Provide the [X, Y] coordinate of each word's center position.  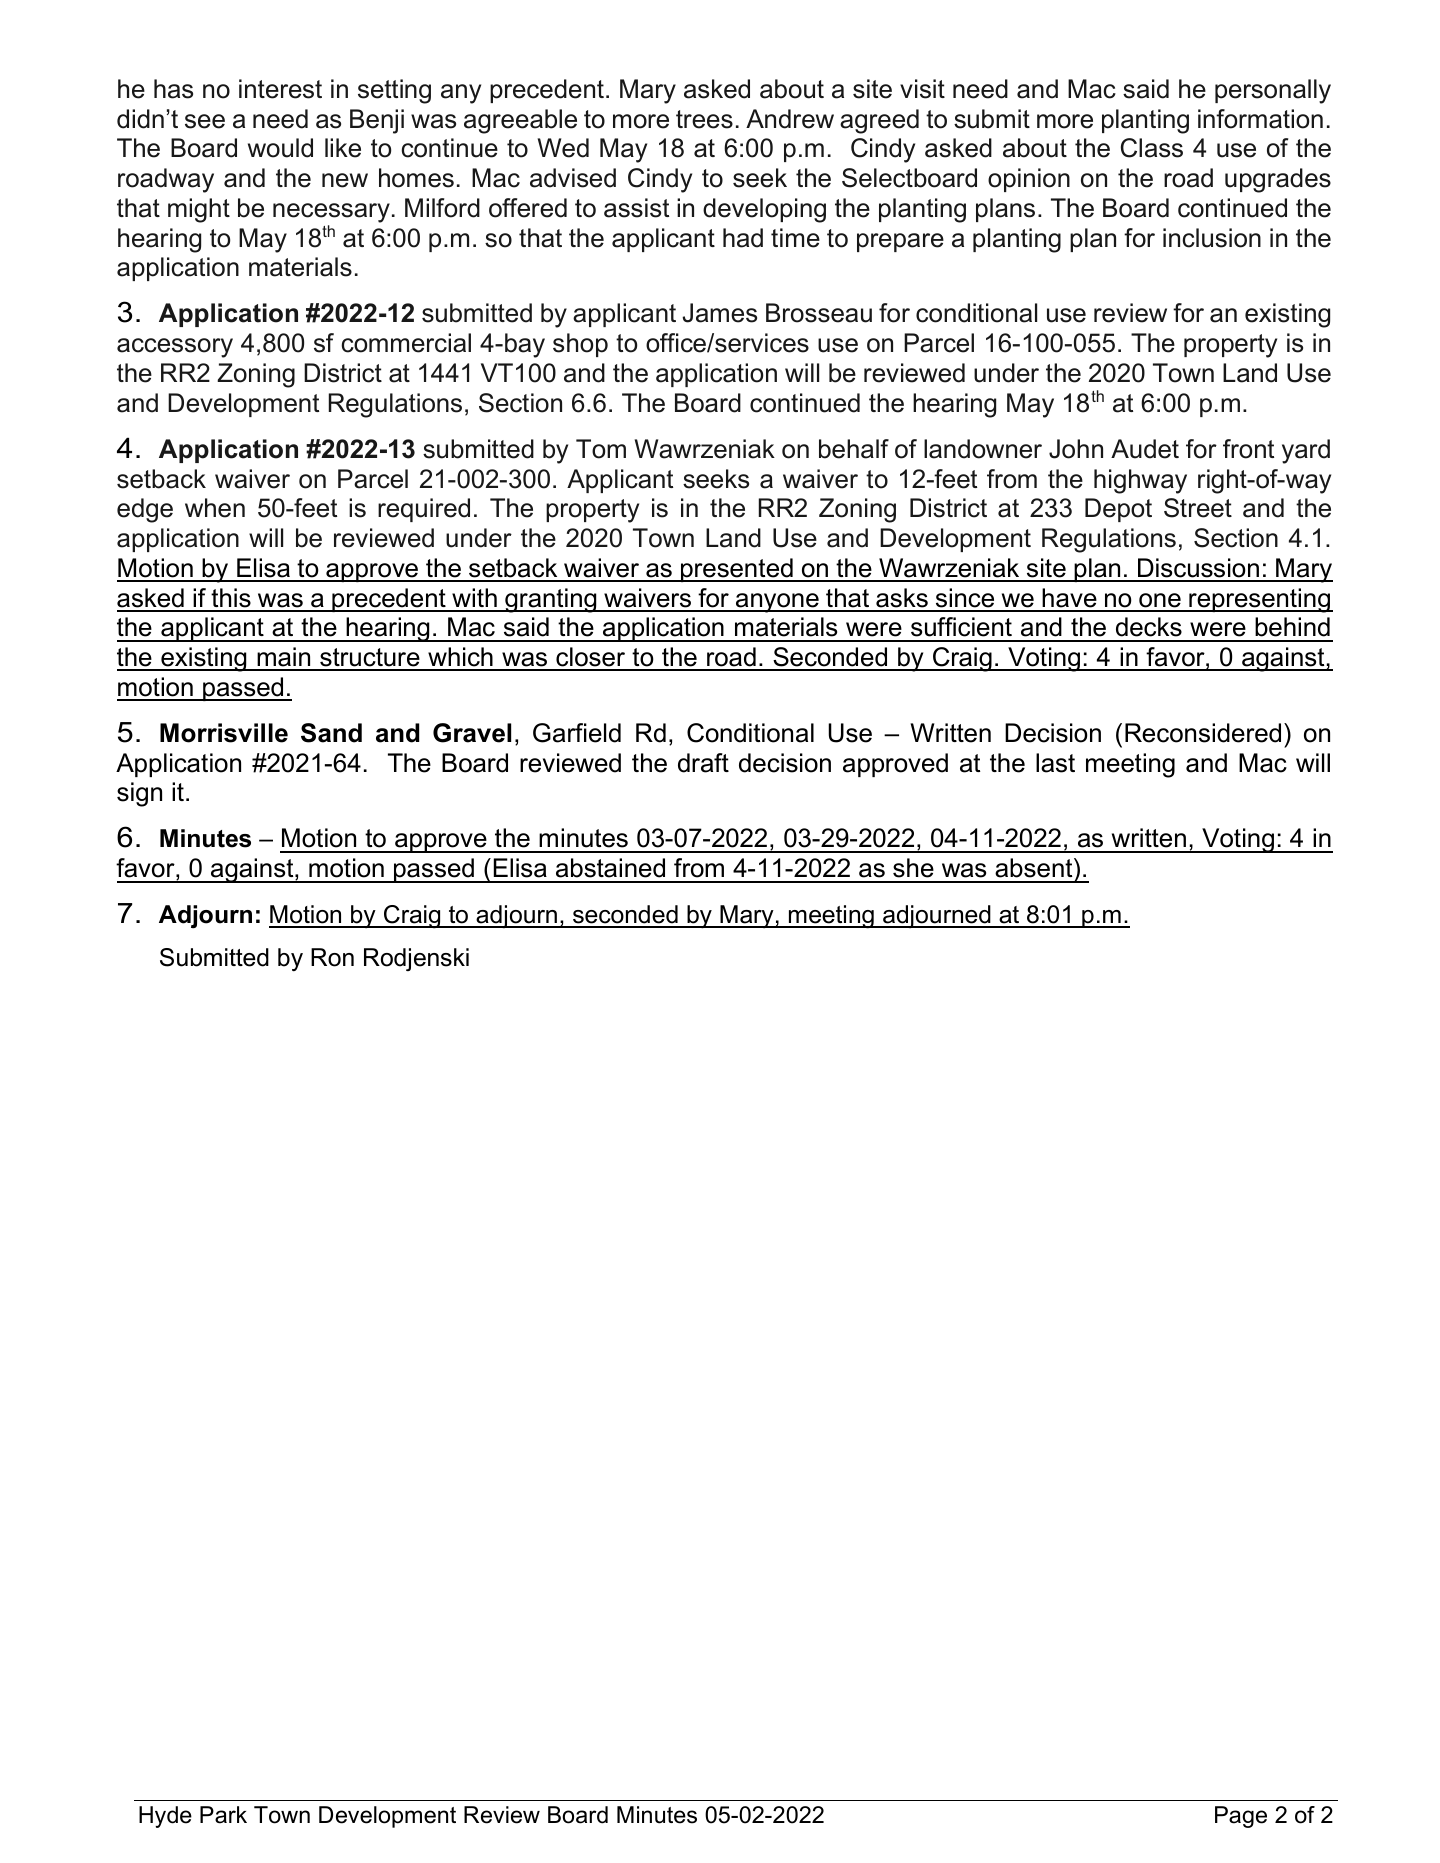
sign [139, 794]
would [280, 148]
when [215, 508]
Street [1198, 508]
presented [737, 570]
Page [1241, 1817]
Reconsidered [1203, 733]
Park [223, 1815]
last [1055, 763]
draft [703, 763]
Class [1152, 148]
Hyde [165, 1817]
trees [704, 119]
